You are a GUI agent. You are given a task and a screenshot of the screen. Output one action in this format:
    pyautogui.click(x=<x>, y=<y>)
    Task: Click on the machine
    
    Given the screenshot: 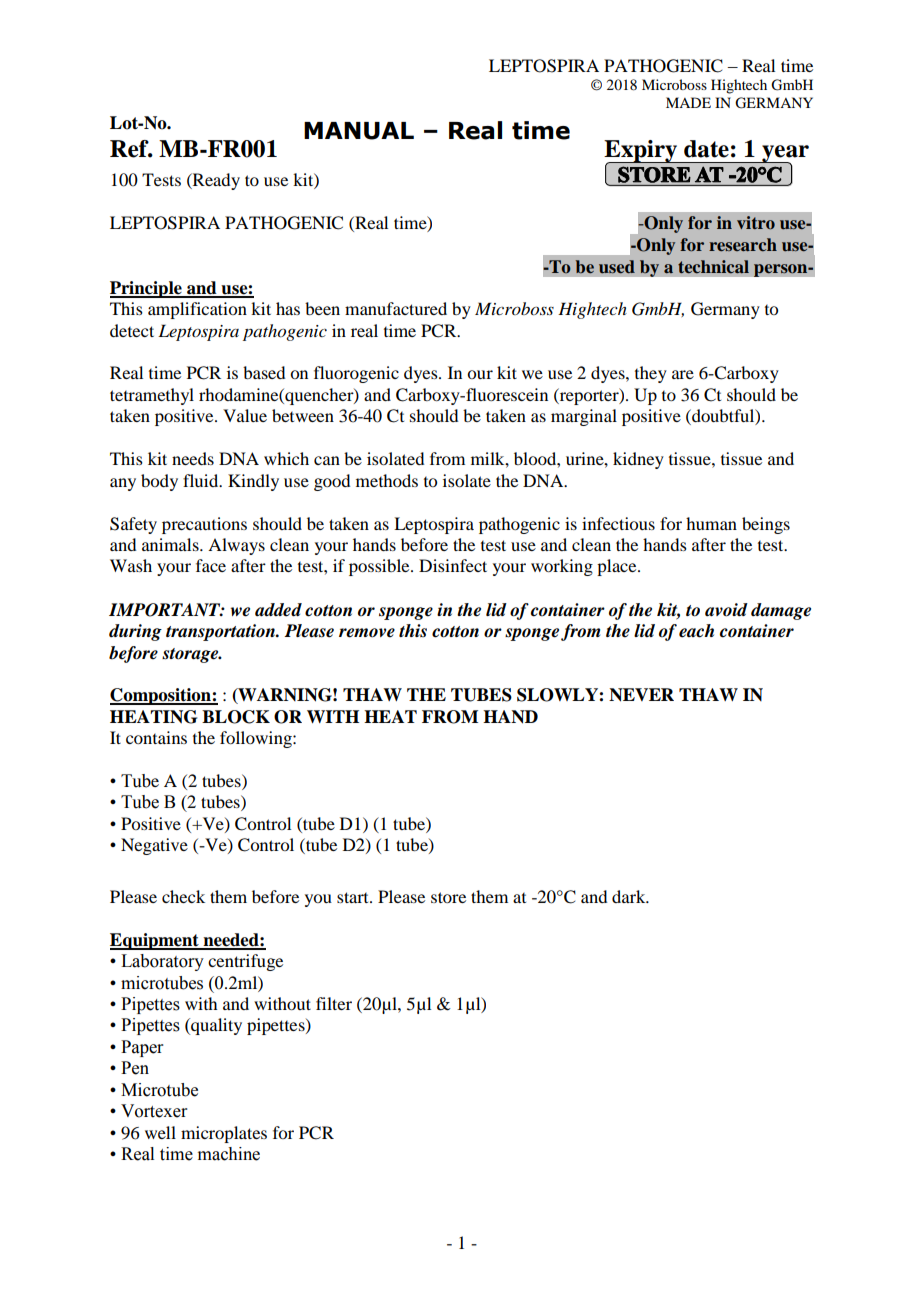 What is the action you would take?
    pyautogui.click(x=229, y=1154)
